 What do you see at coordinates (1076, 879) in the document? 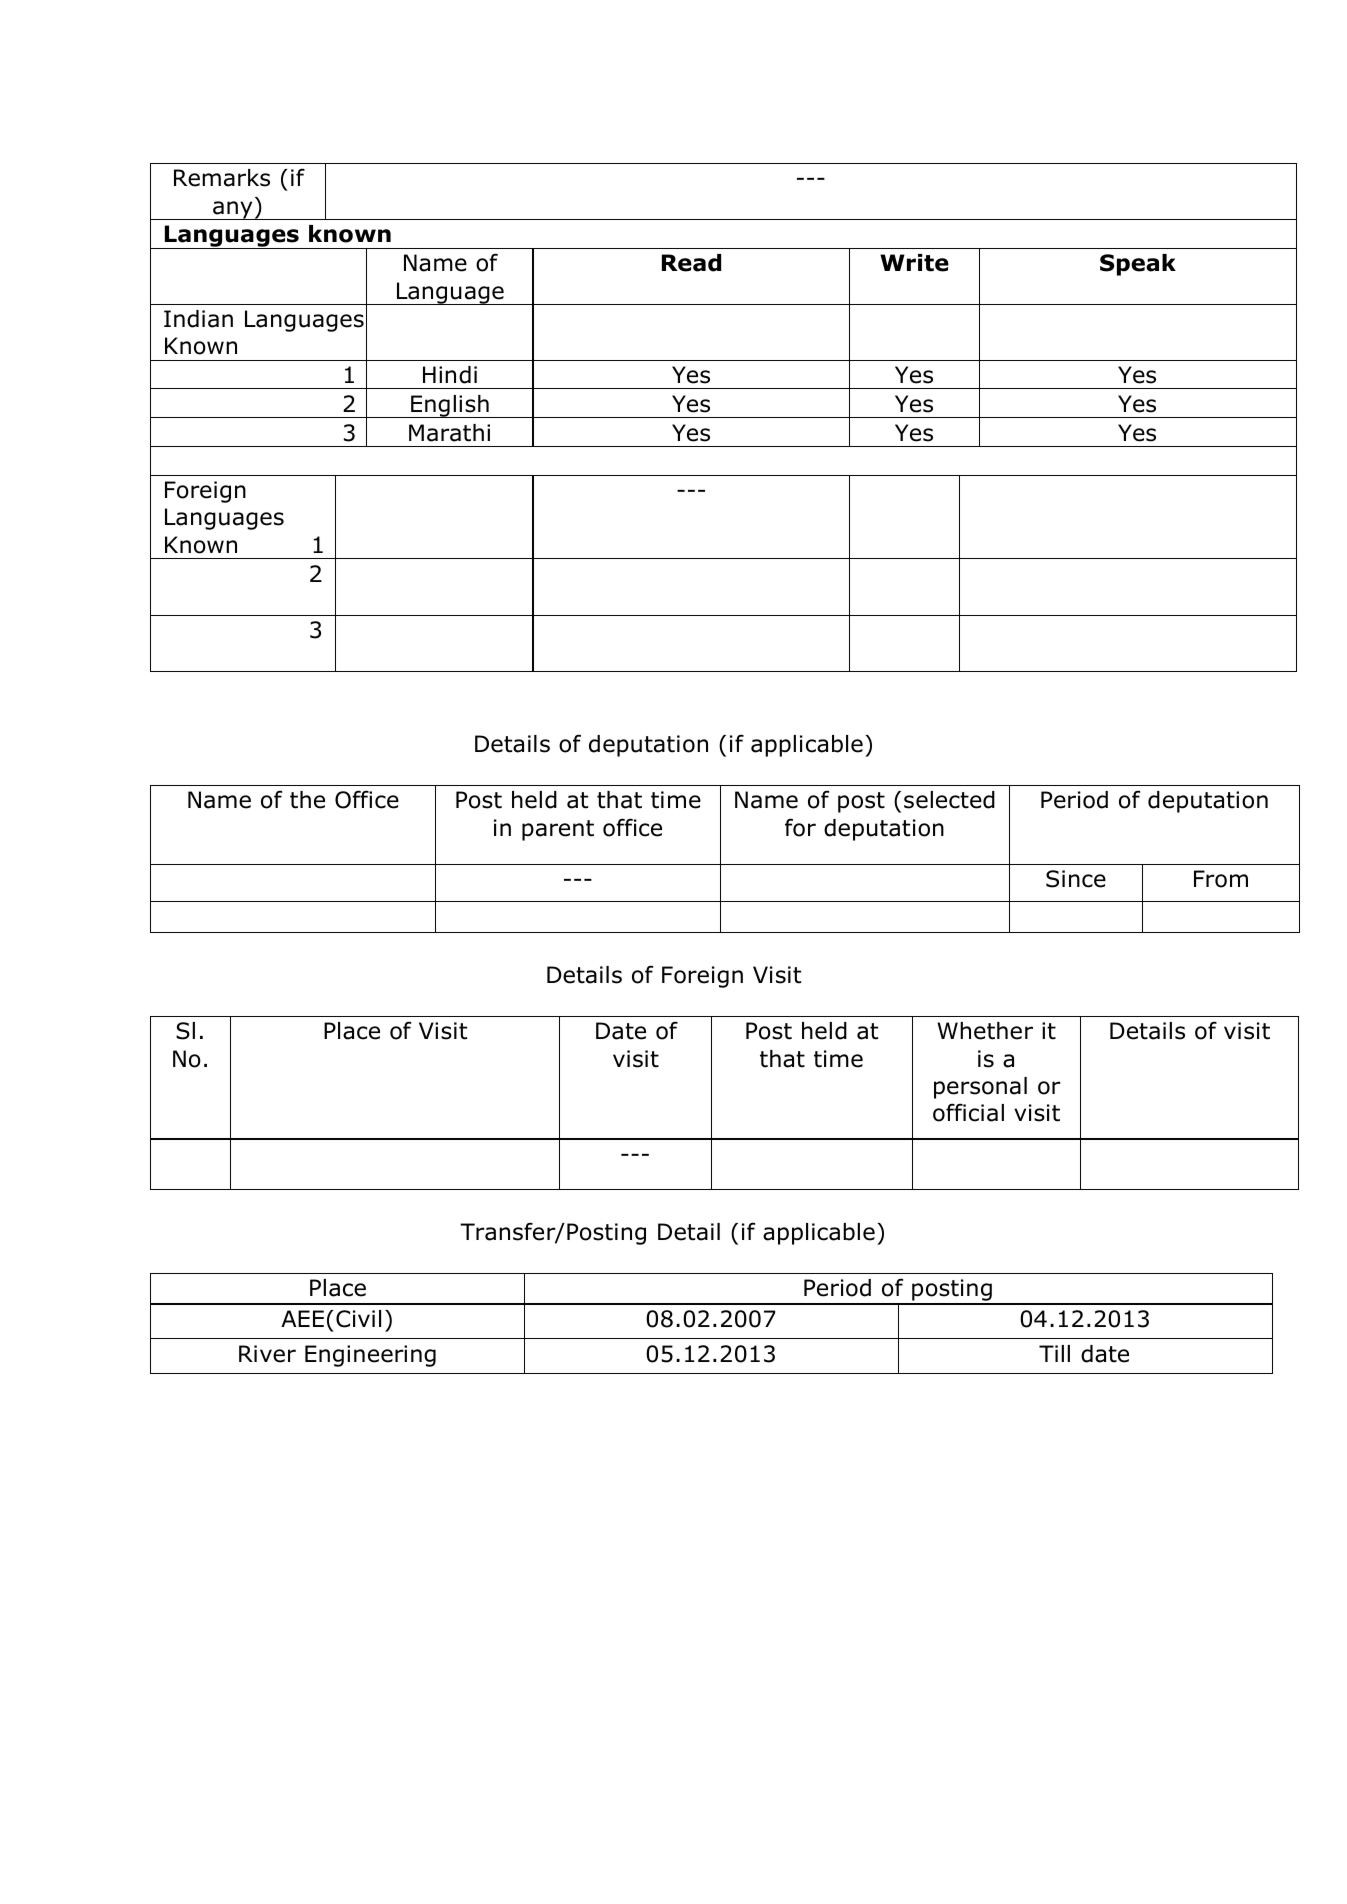
I see `Since` at bounding box center [1076, 879].
